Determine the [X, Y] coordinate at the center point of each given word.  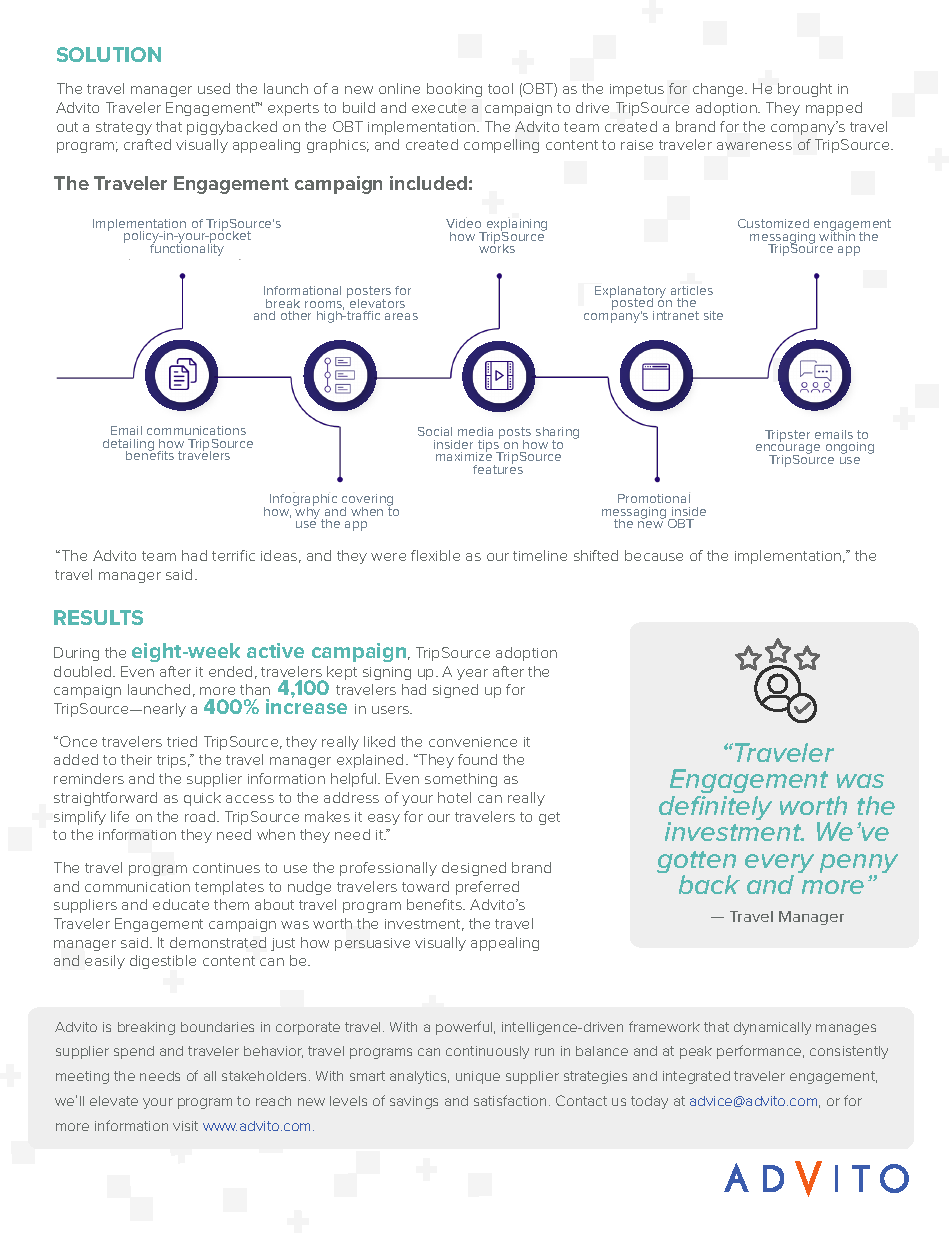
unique [478, 1077]
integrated [696, 1077]
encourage [788, 450]
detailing [128, 446]
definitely [715, 809]
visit [185, 1126]
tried [182, 741]
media [475, 431]
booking [454, 90]
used [214, 88]
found [477, 759]
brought [805, 90]
